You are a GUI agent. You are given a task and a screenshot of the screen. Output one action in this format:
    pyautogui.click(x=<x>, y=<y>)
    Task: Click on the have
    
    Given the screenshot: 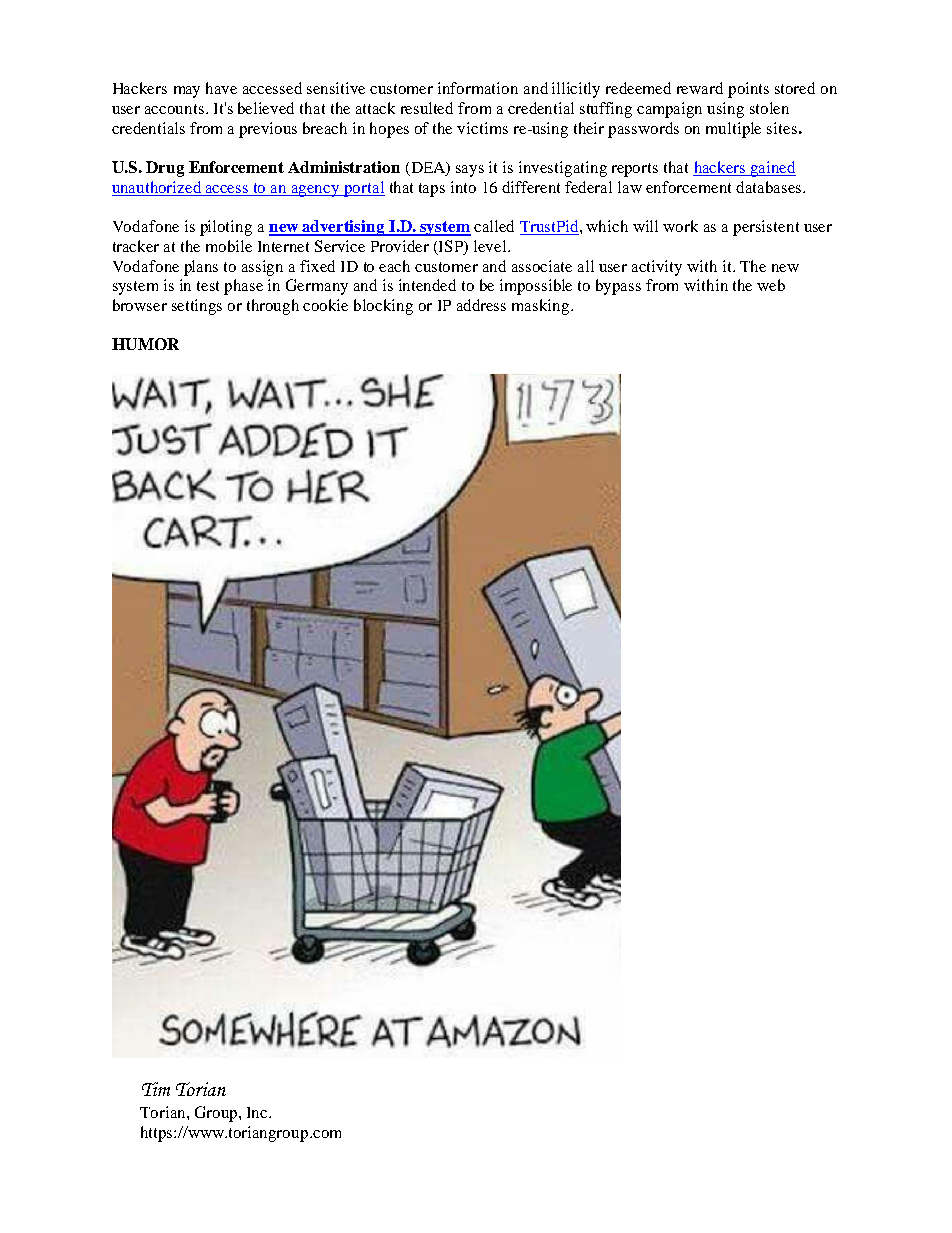 What is the action you would take?
    pyautogui.click(x=221, y=88)
